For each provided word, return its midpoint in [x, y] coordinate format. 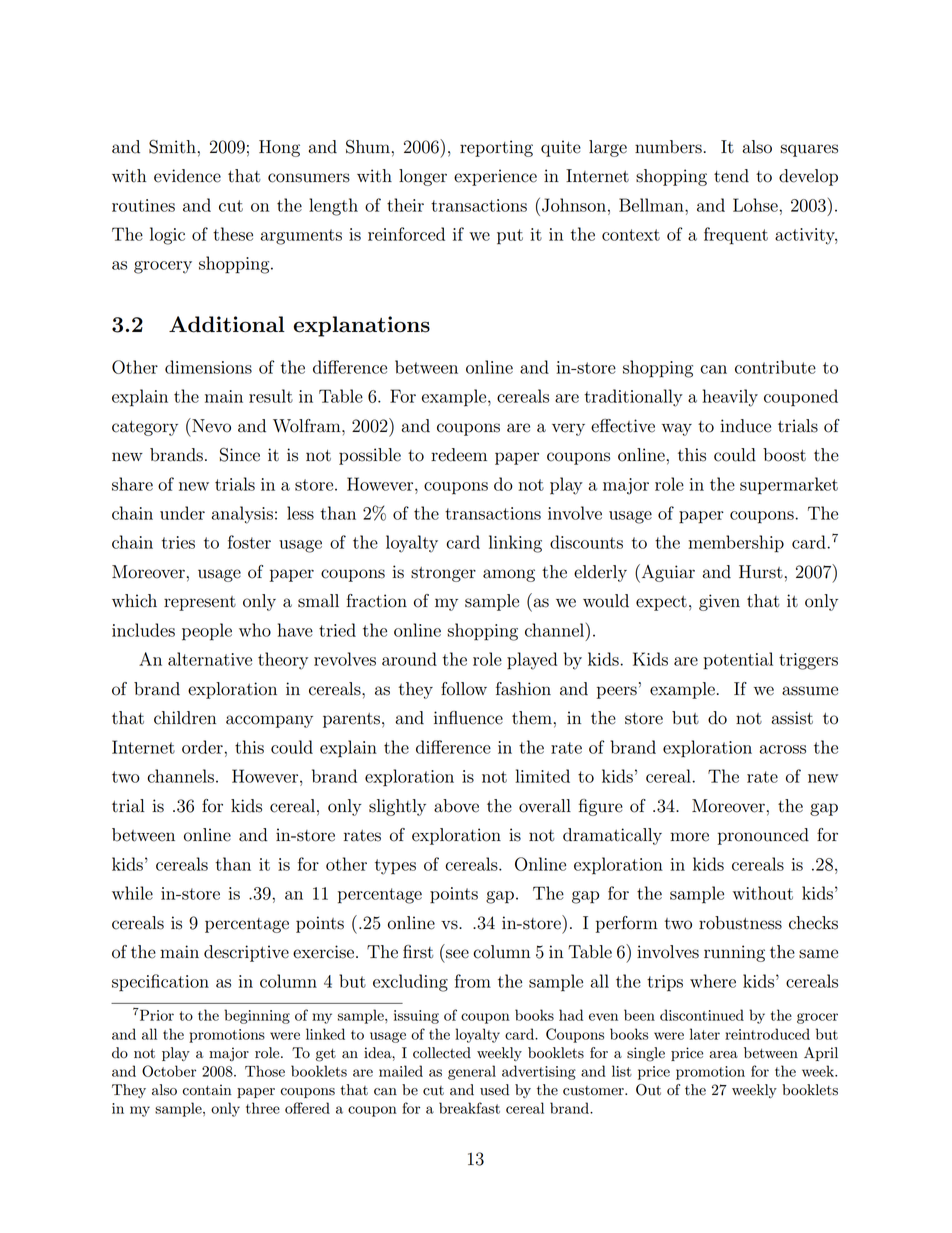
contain [207, 1090]
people [207, 632]
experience [495, 177]
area [723, 1055]
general [472, 1072]
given [719, 602]
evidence [187, 176]
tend [731, 176]
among [509, 575]
